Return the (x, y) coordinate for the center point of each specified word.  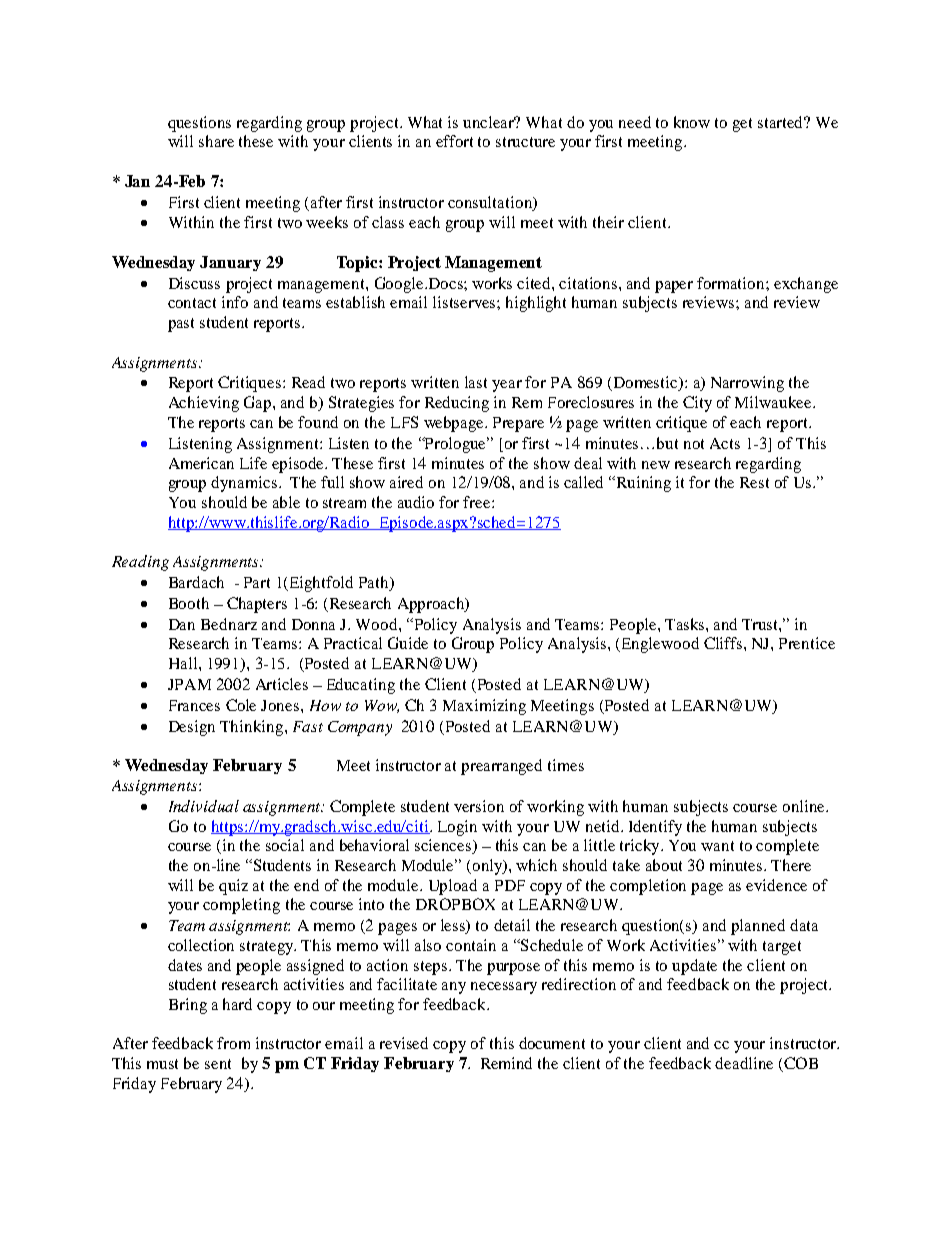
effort (454, 141)
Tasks (686, 624)
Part (257, 582)
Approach (432, 605)
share (216, 141)
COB (800, 1064)
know (692, 122)
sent (218, 1064)
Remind (506, 1063)
